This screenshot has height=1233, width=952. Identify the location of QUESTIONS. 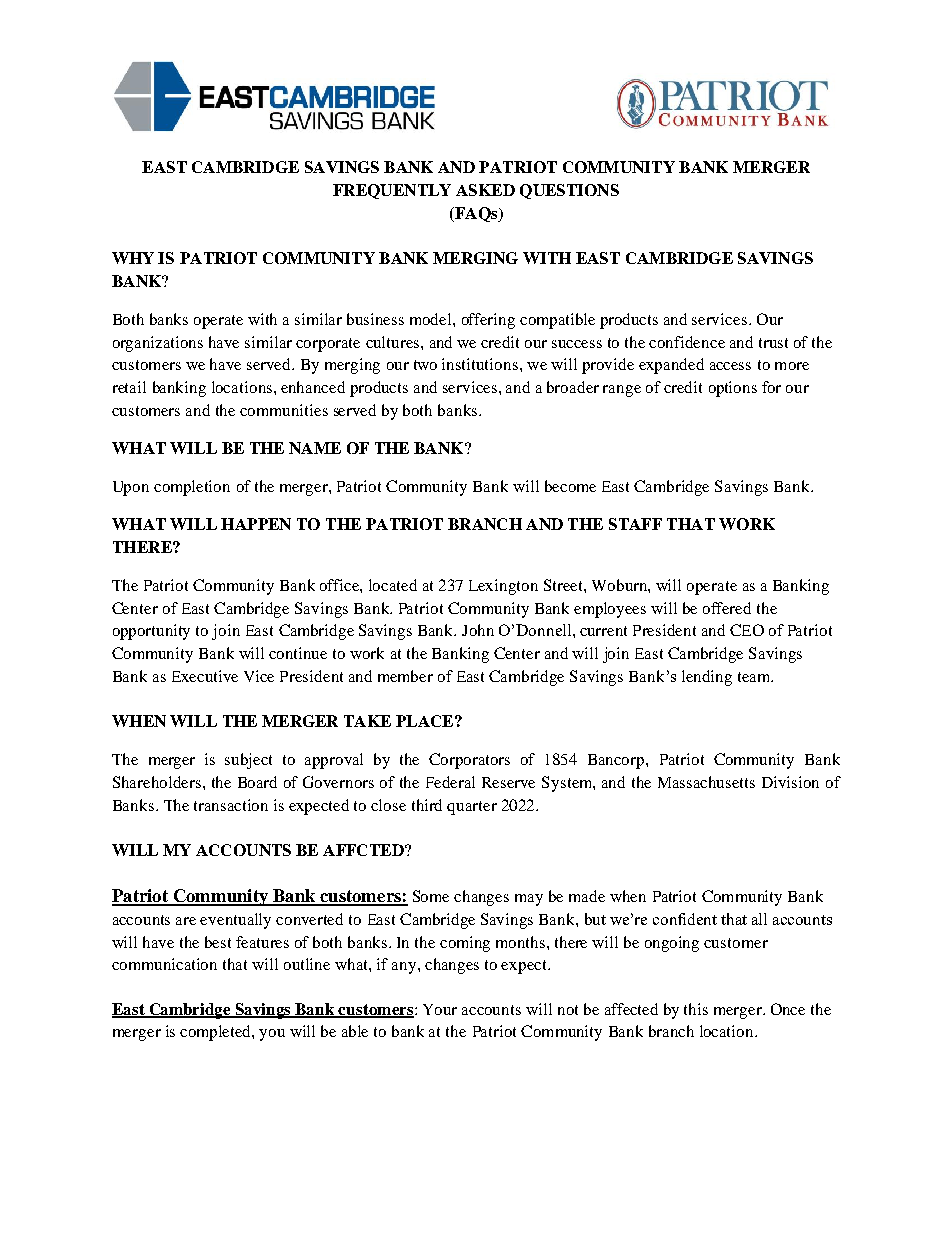
(569, 191).
